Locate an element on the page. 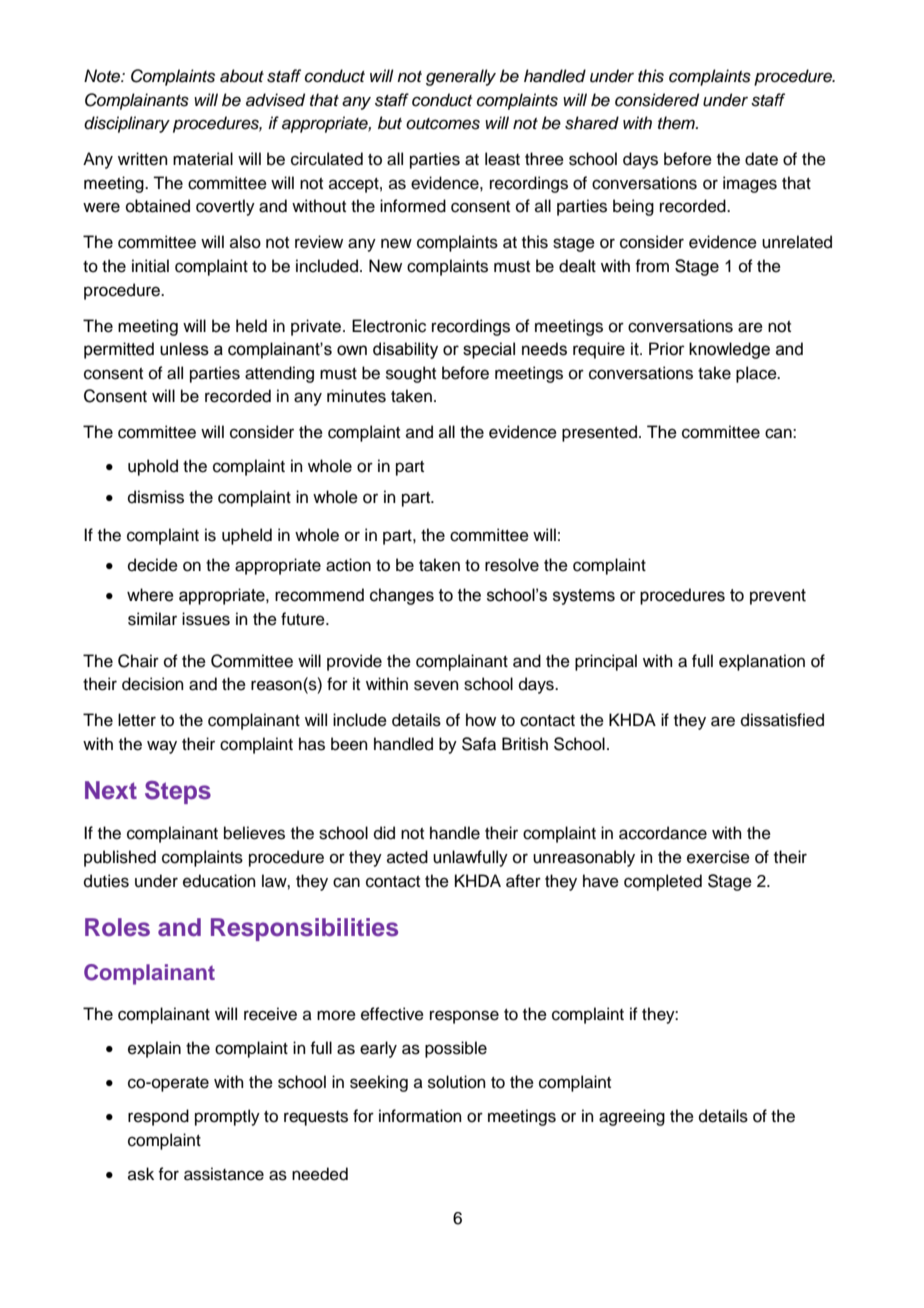 The width and height of the document is (924, 1308). explanation is located at coordinates (762, 662).
